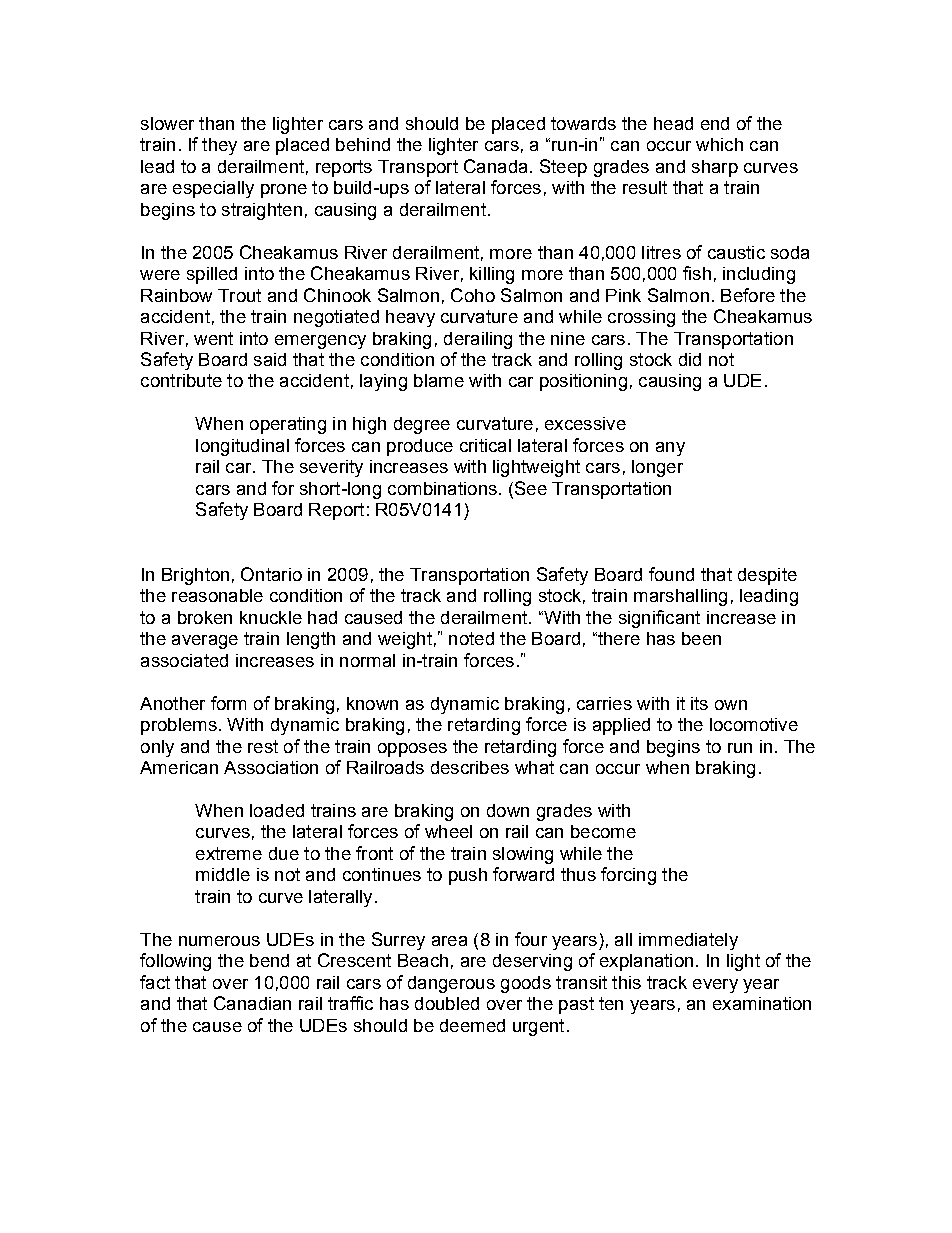 The width and height of the document is (952, 1233). Describe the element at coordinates (219, 146) in the document. I see `they` at that location.
